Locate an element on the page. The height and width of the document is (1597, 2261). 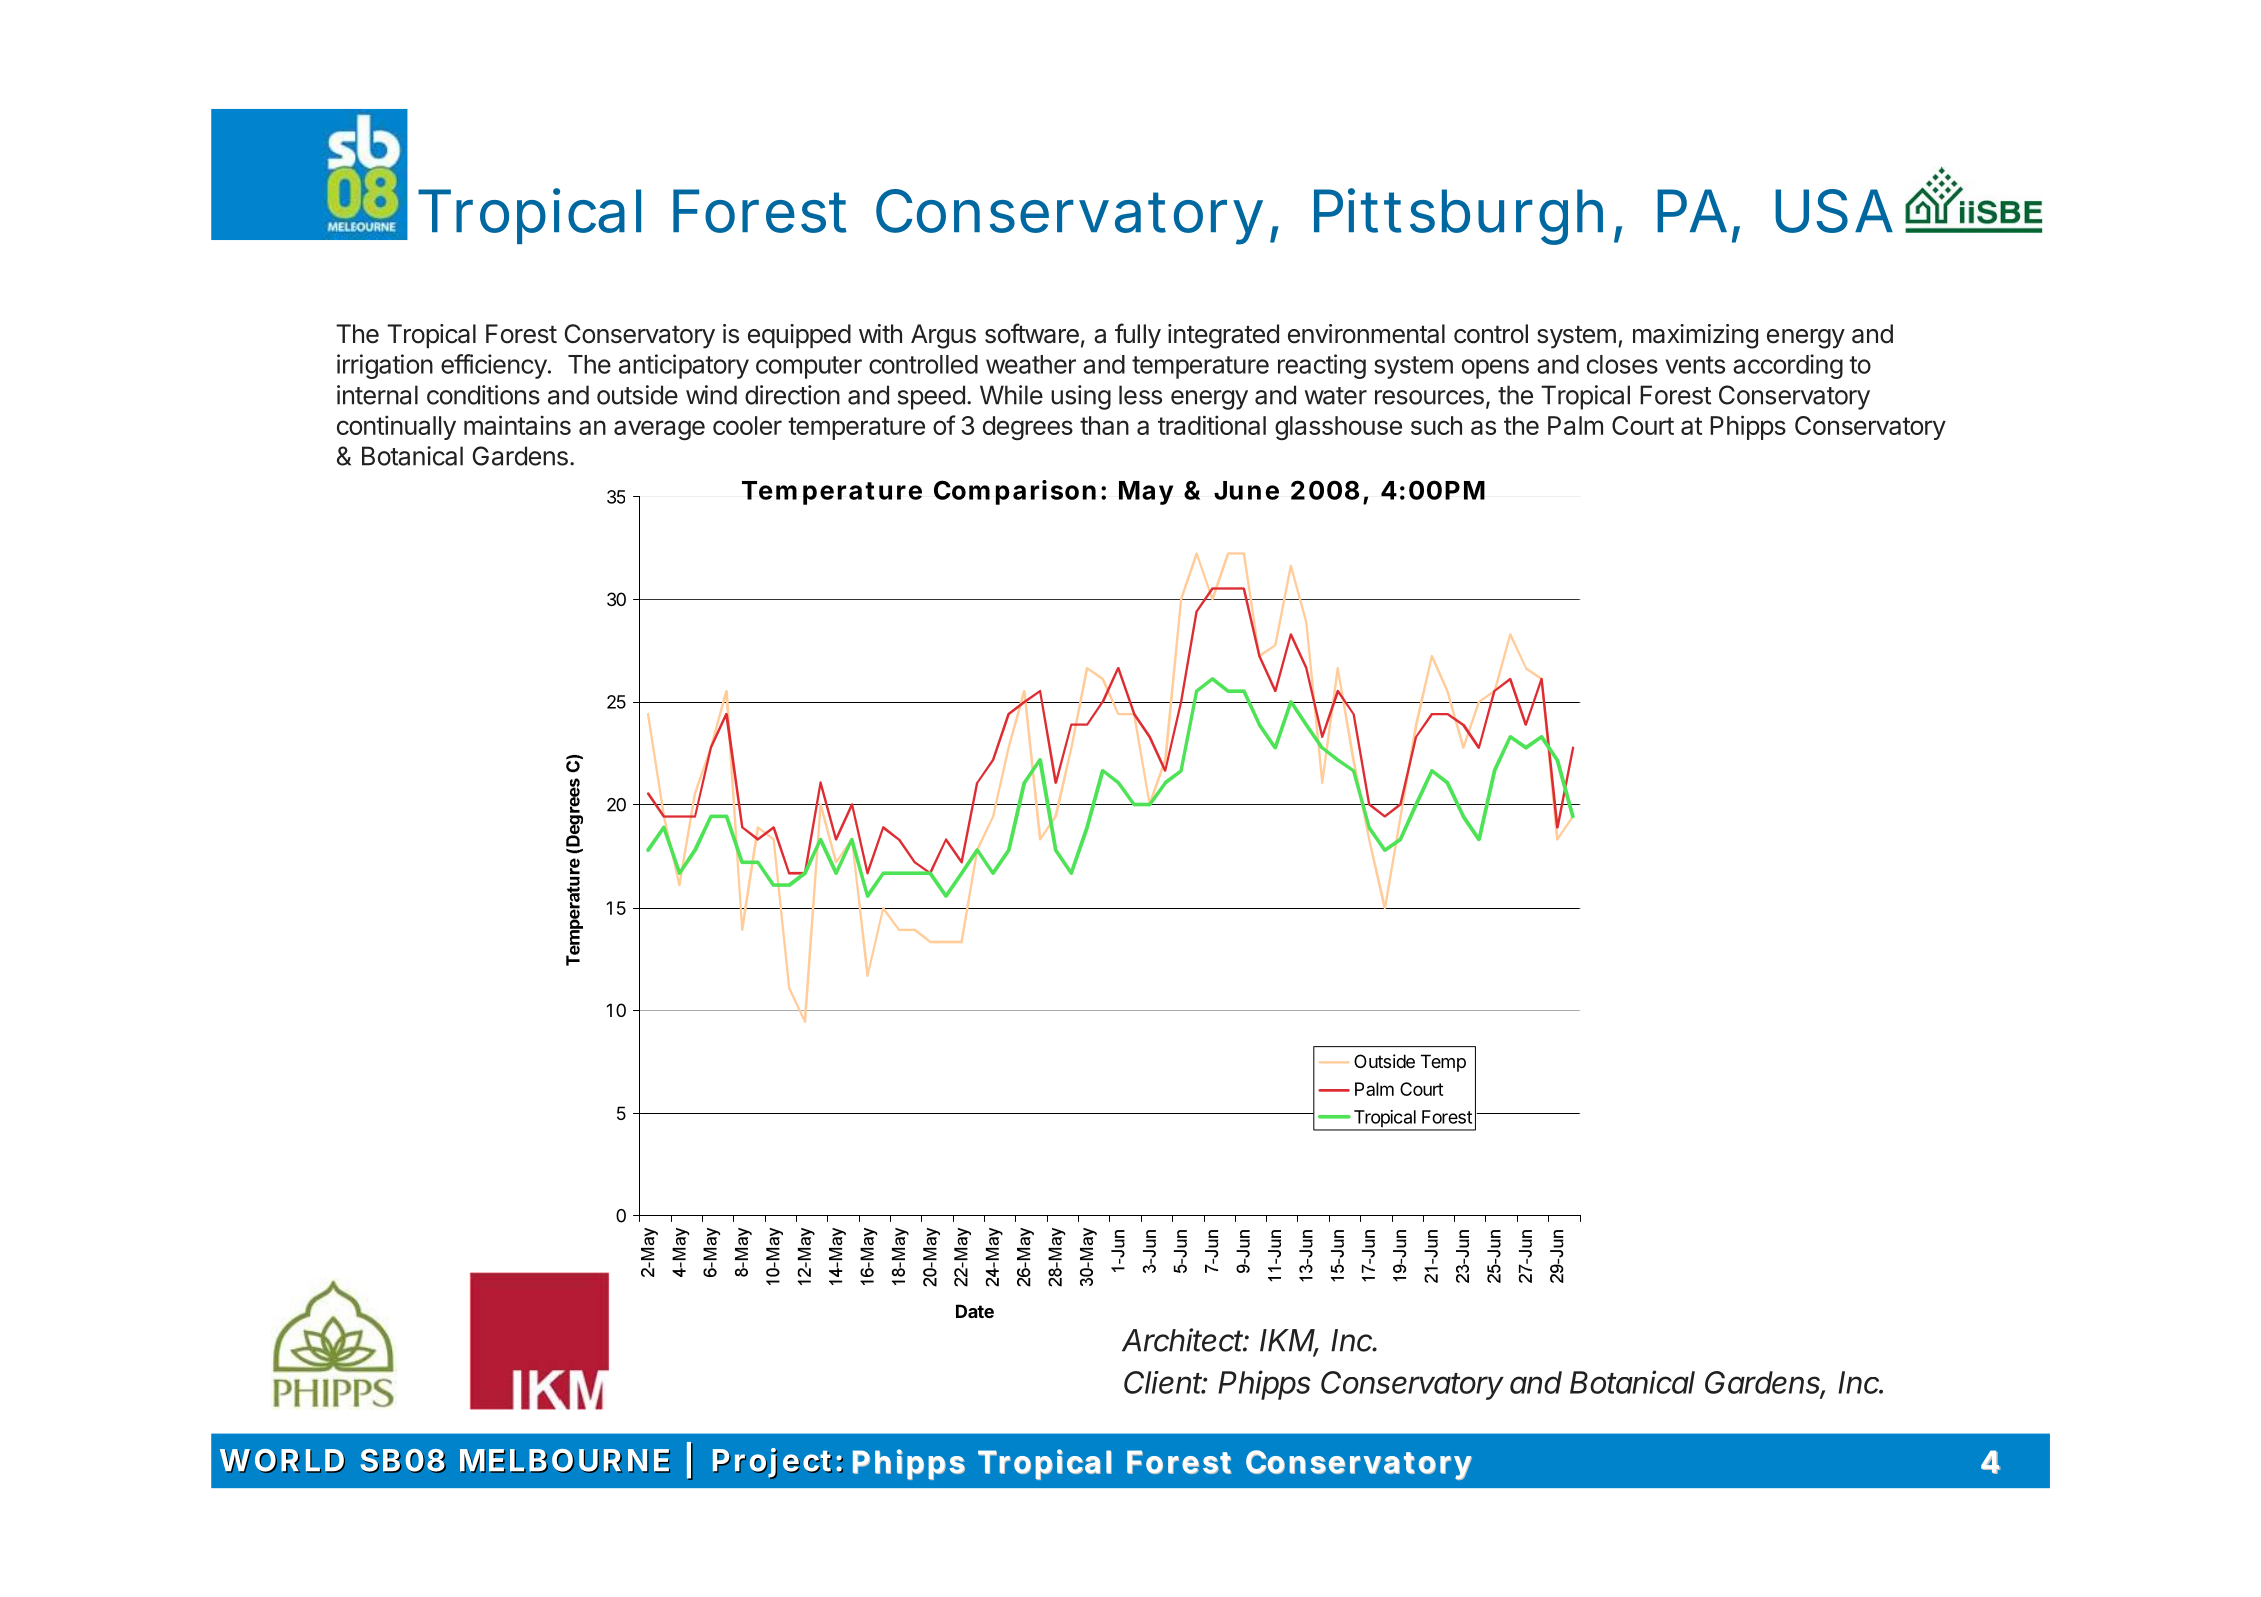
June is located at coordinates (1246, 490).
